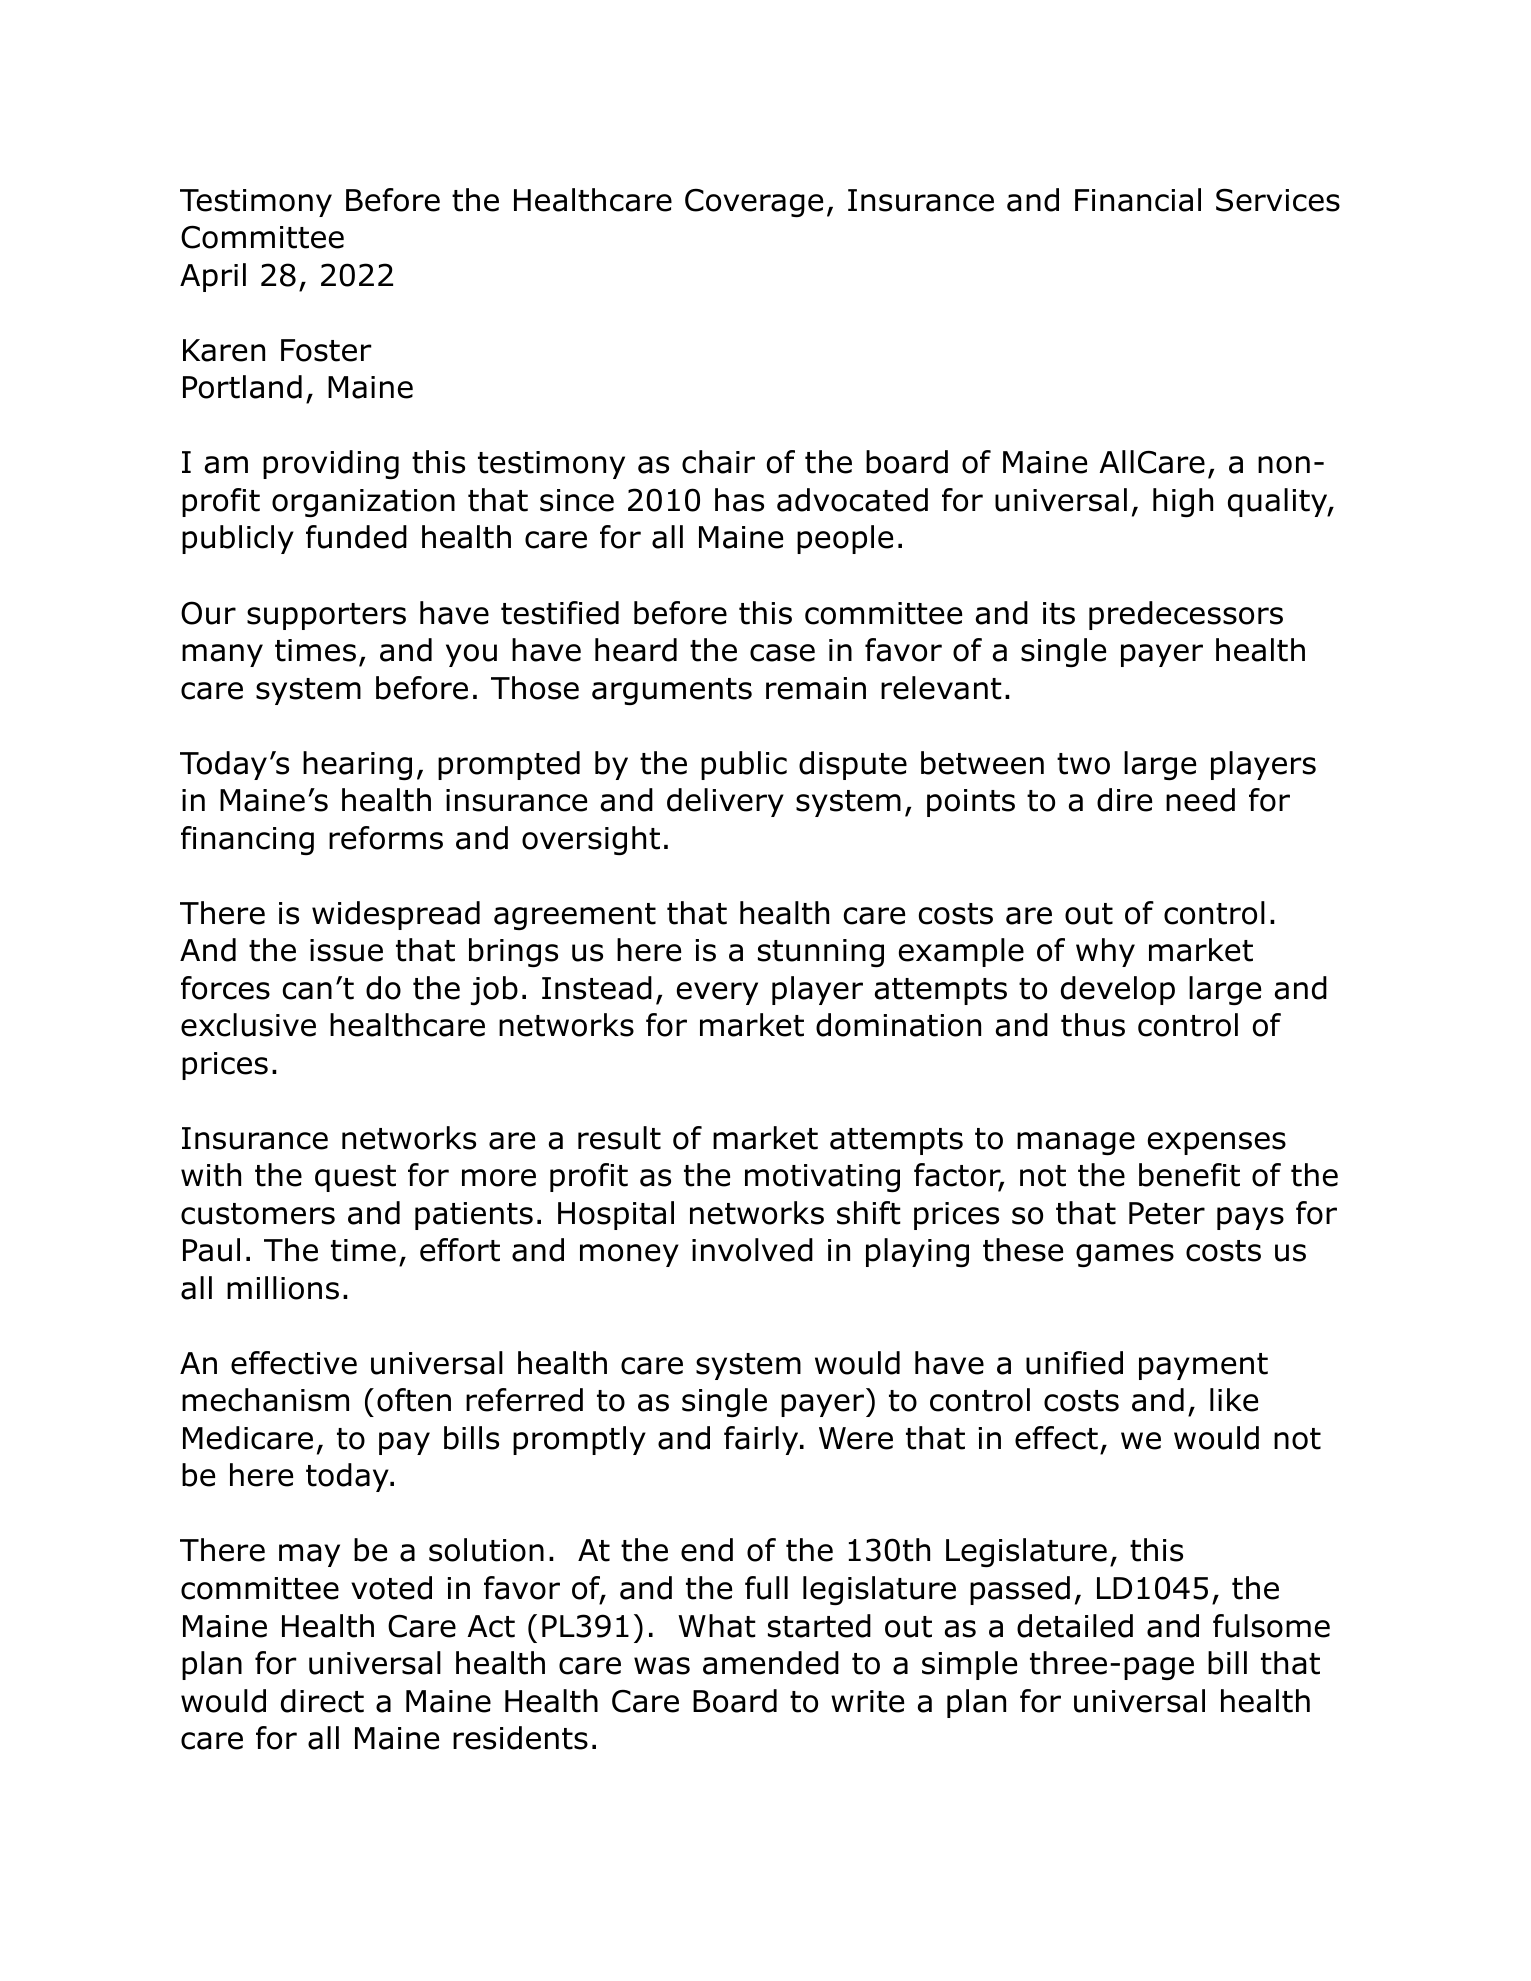 The width and height of the screenshot is (1531, 1981). What do you see at coordinates (326, 616) in the screenshot?
I see `supporters` at bounding box center [326, 616].
